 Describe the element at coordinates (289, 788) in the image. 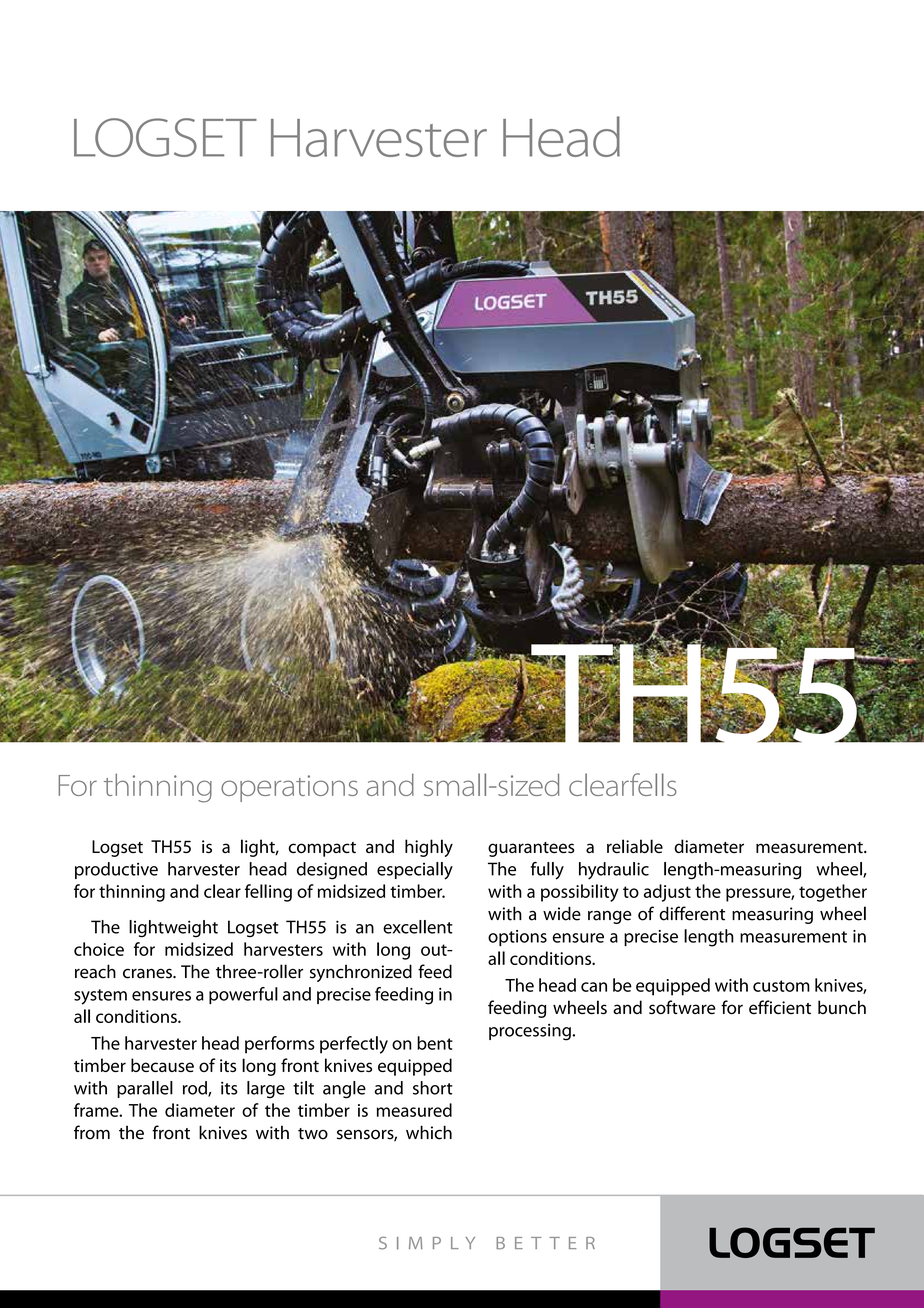

I see `operations` at that location.
